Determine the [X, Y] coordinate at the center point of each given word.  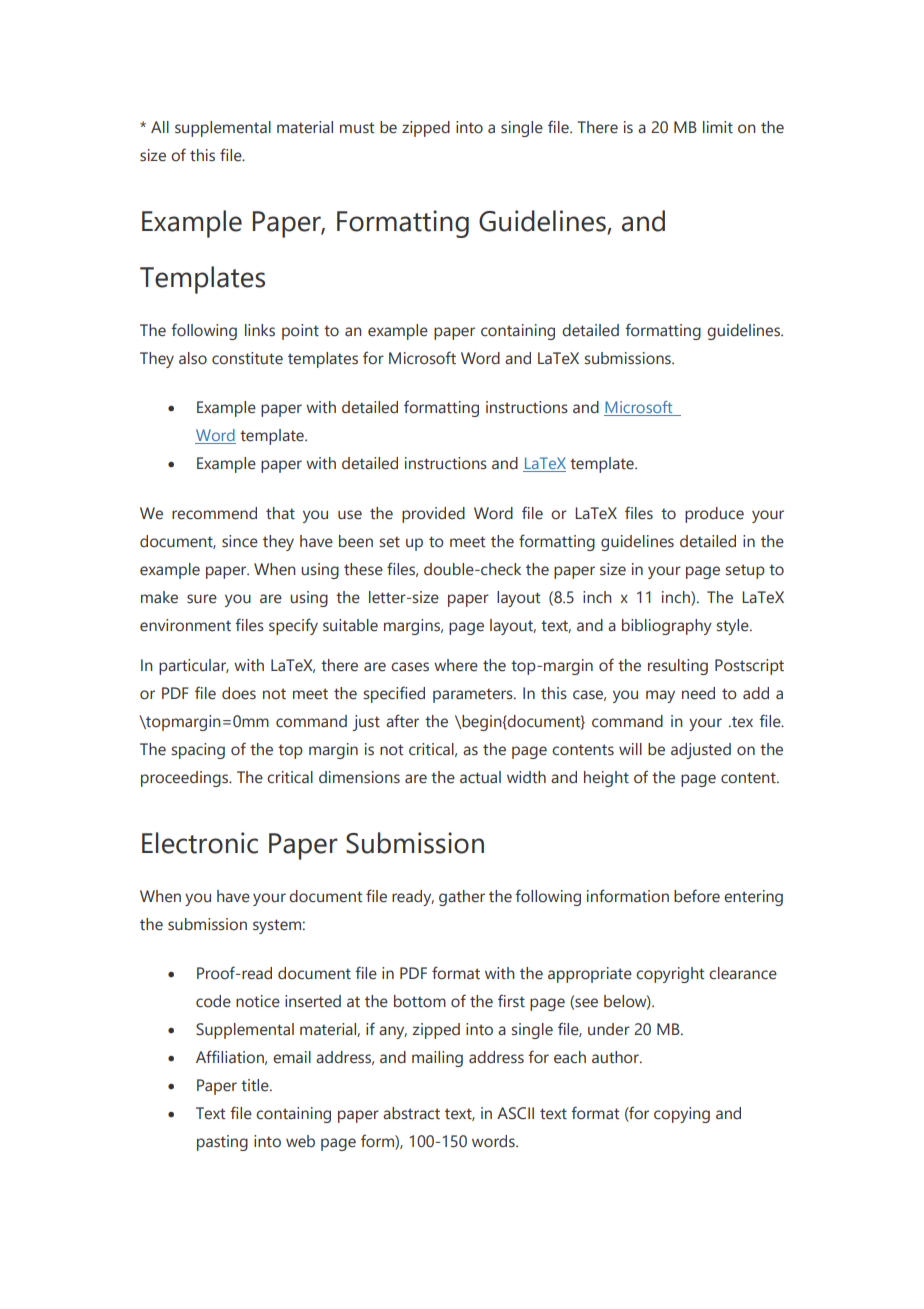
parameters [474, 695]
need [698, 693]
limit [718, 127]
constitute [247, 358]
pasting [222, 1143]
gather [462, 898]
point [300, 332]
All [160, 127]
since [240, 541]
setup [745, 571]
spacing [198, 751]
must [357, 128]
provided [433, 515]
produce [714, 515]
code [213, 1001]
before [697, 896]
